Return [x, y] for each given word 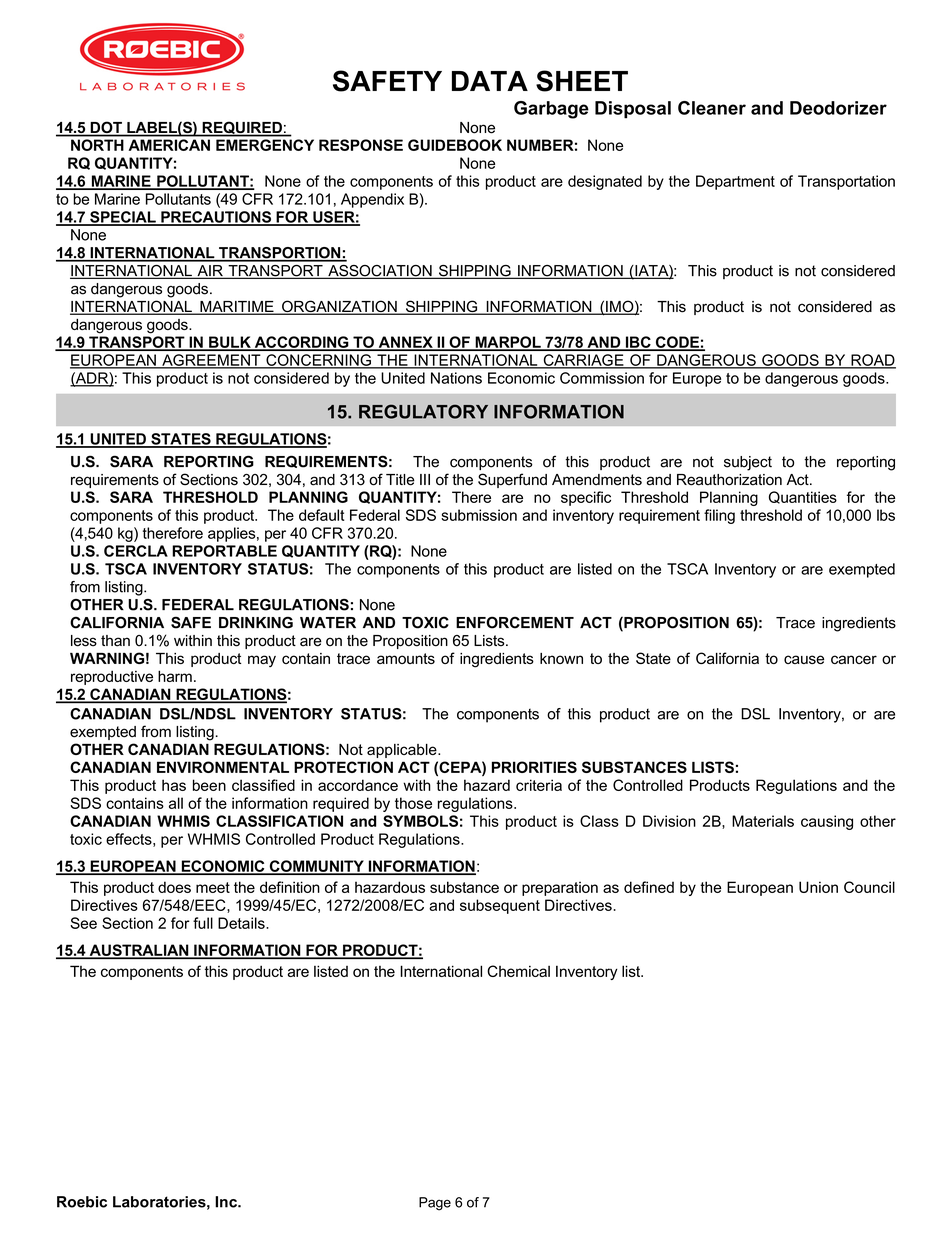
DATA [490, 81]
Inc [227, 1202]
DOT [106, 128]
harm [175, 676]
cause [804, 659]
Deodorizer [838, 108]
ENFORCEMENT [515, 622]
